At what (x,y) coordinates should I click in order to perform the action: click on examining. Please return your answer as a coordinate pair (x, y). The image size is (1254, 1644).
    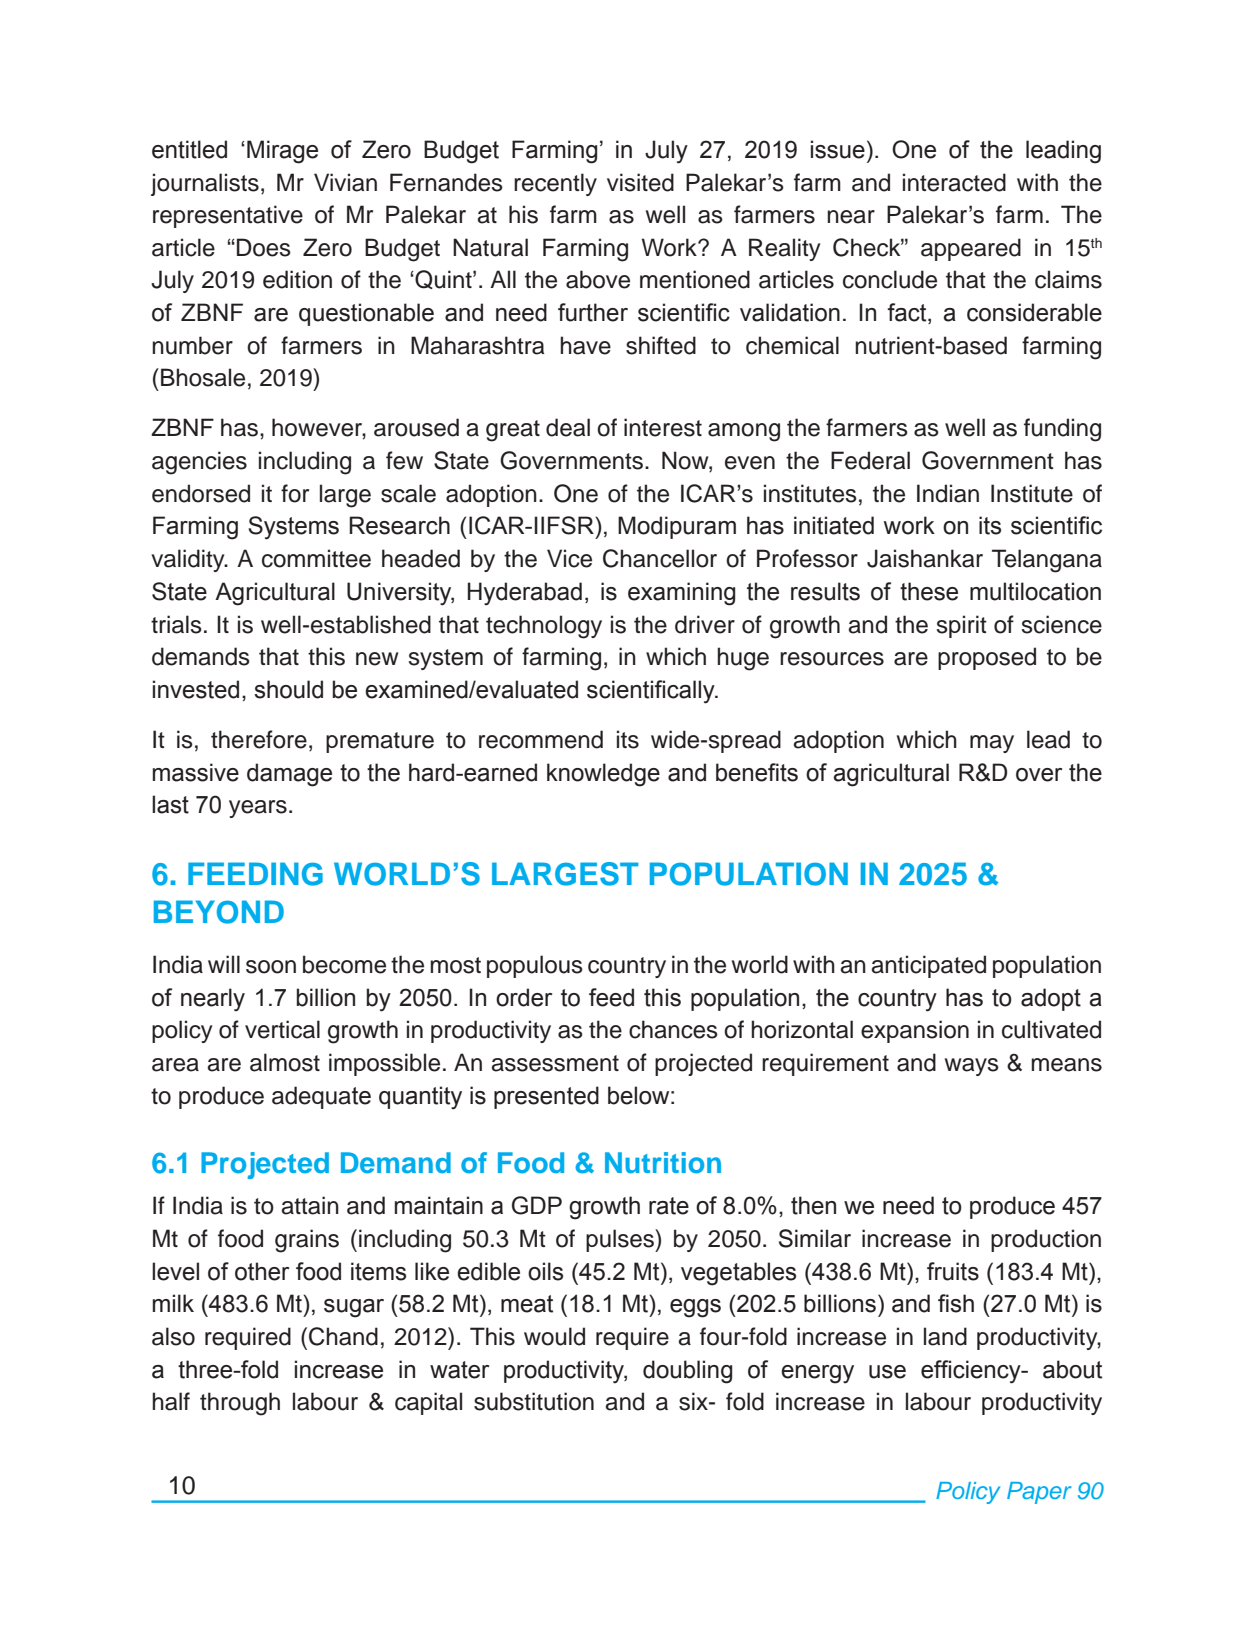
    Looking at the image, I should click on (681, 594).
